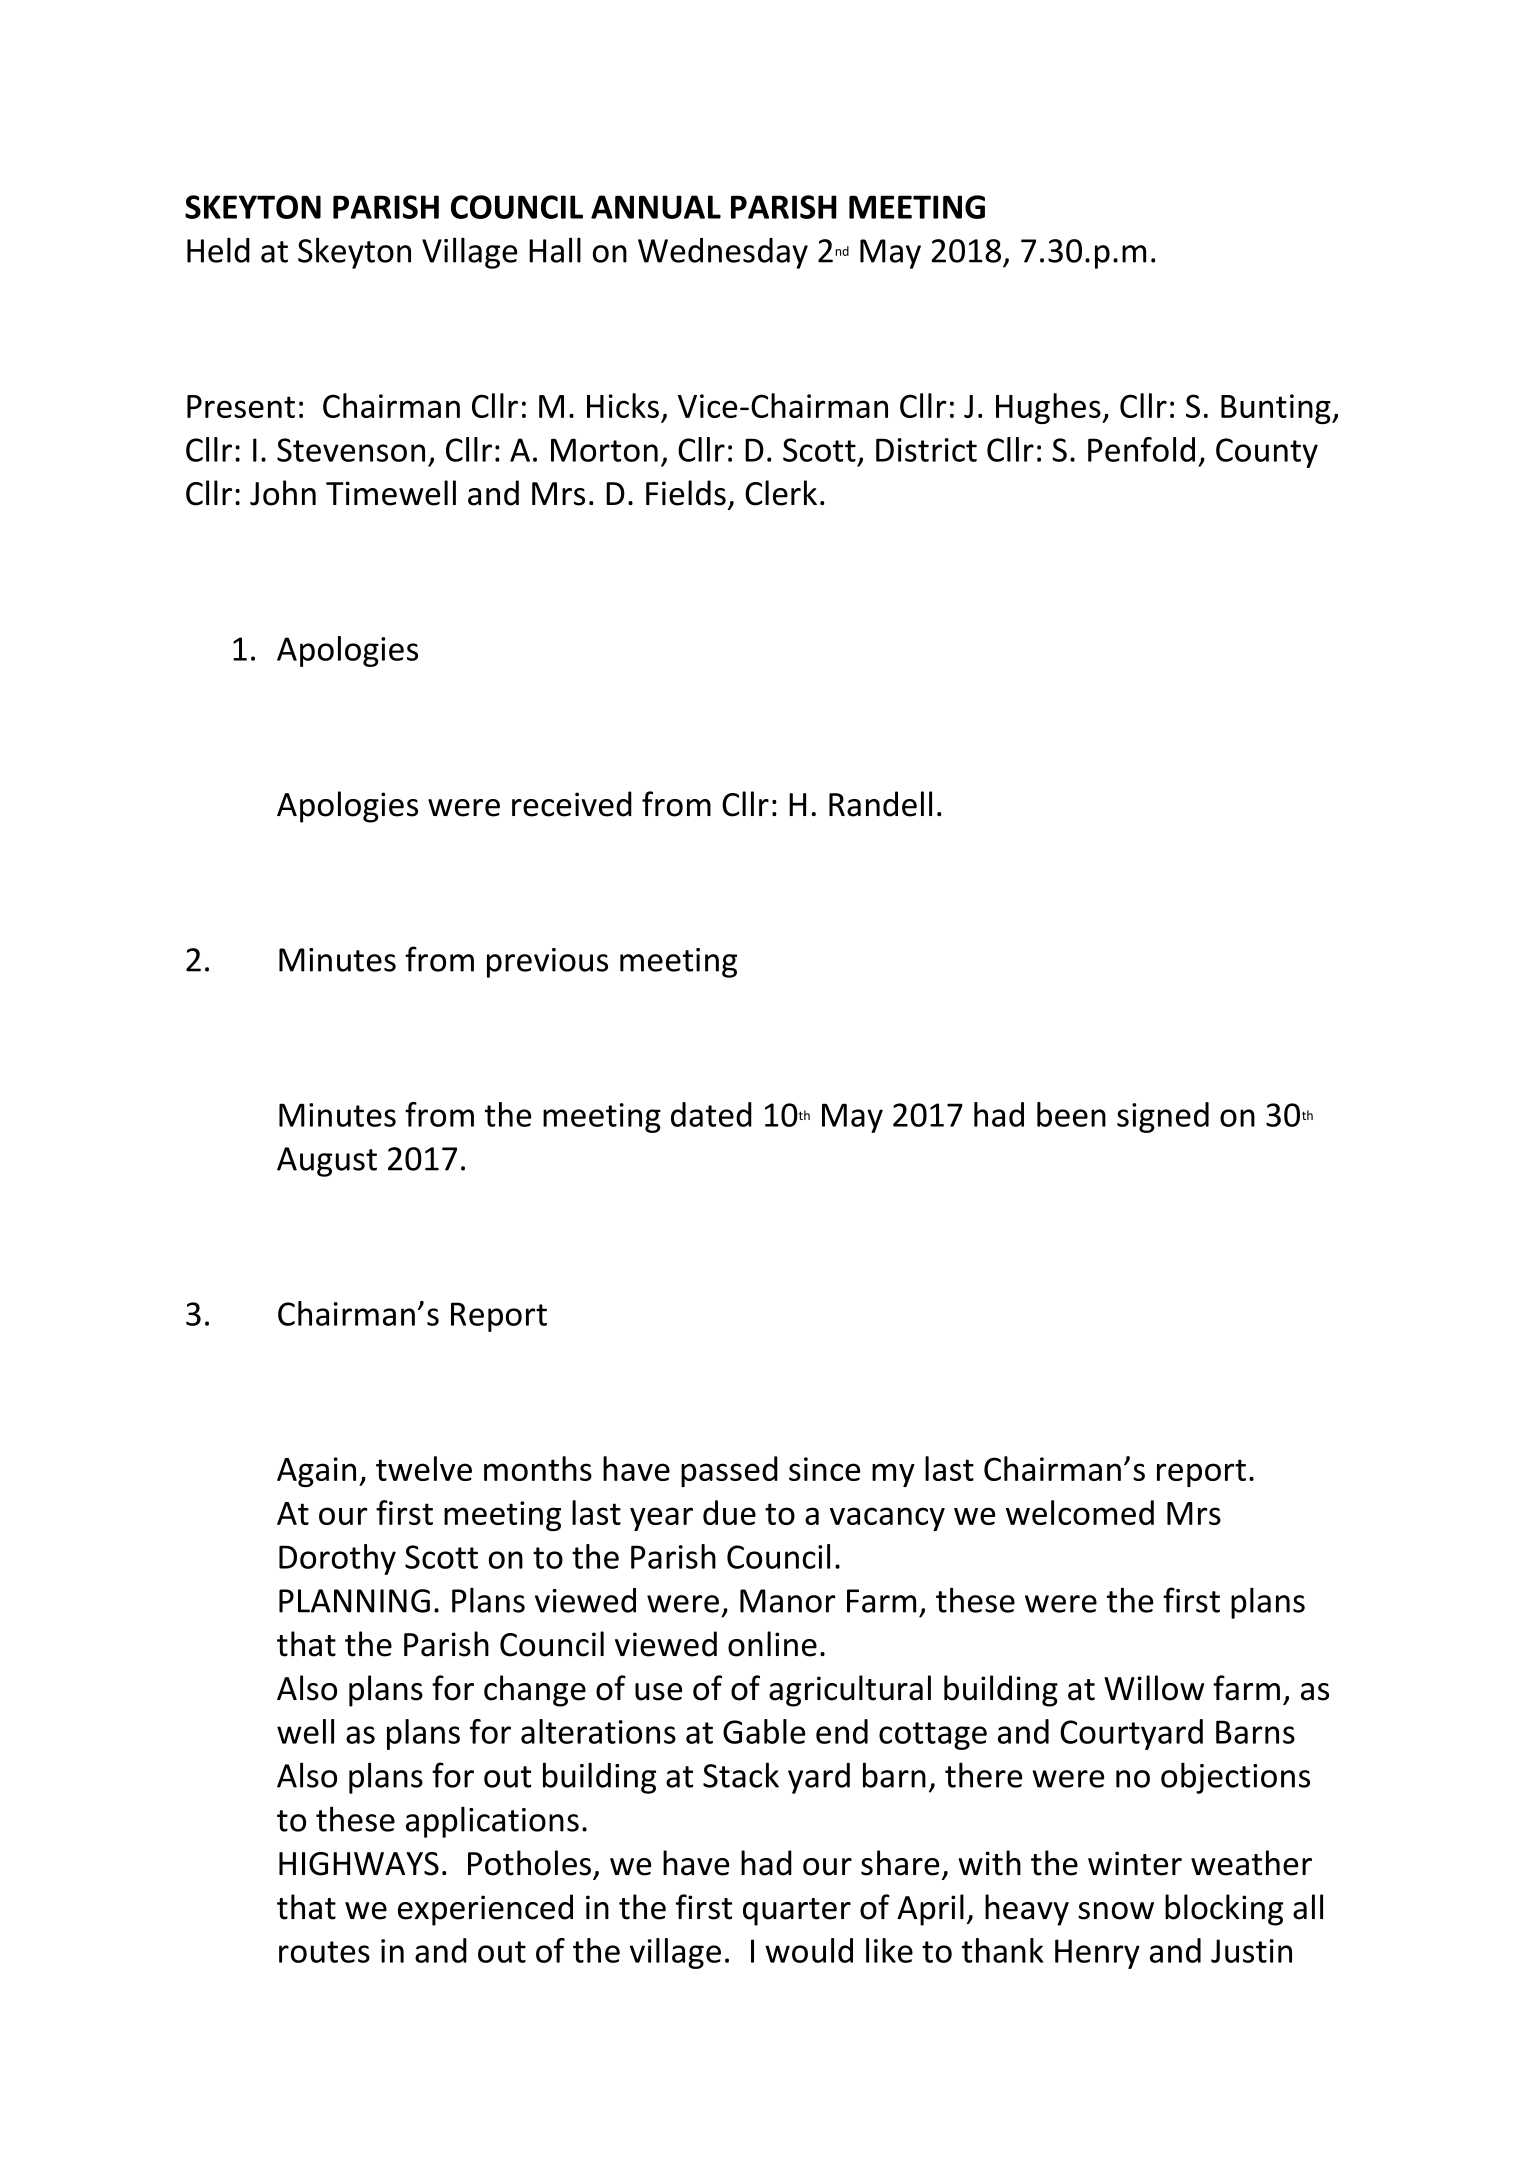 This screenshot has height=2157, width=1525. I want to click on Wednesday, so click(723, 253).
